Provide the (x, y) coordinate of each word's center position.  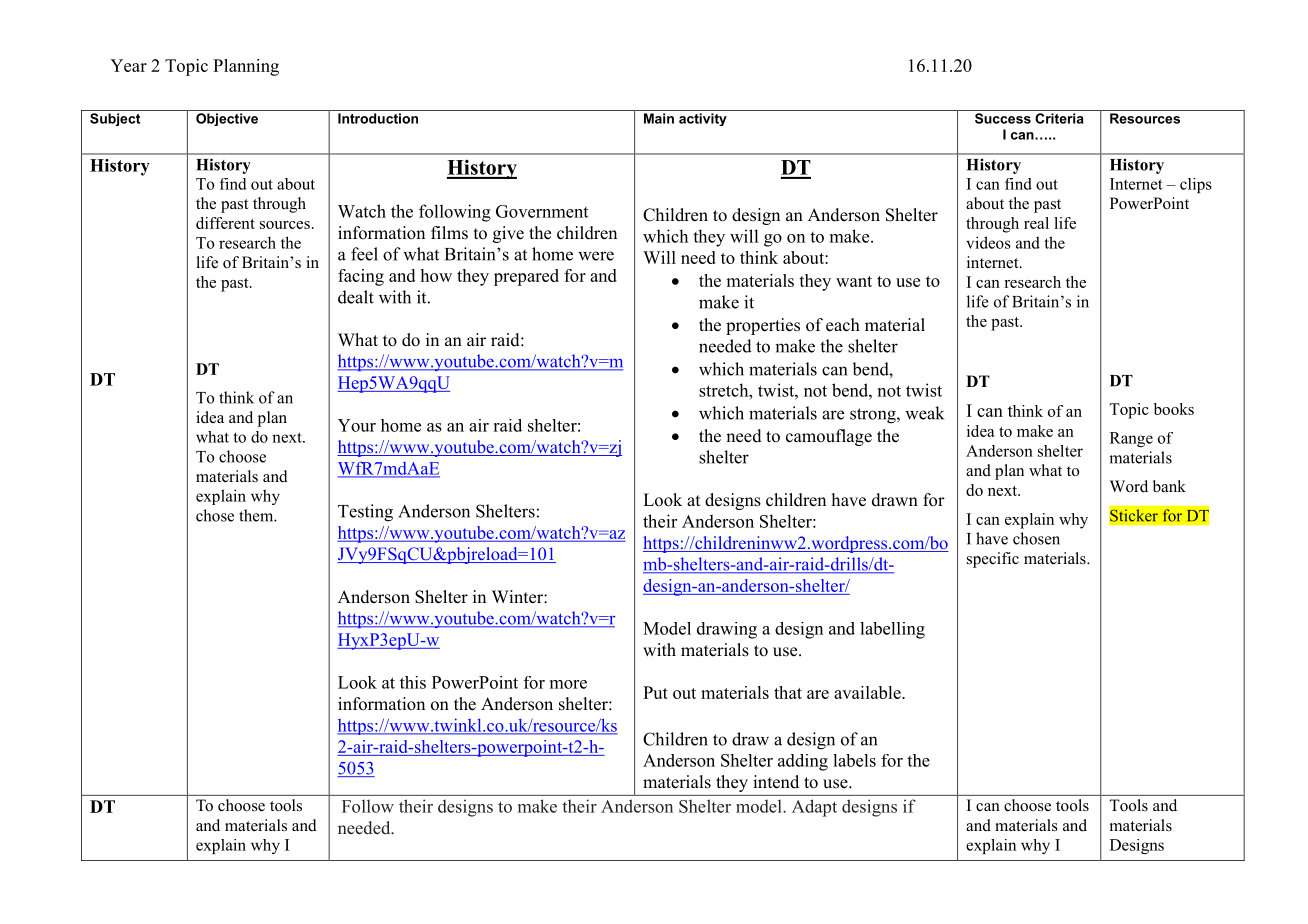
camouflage (829, 437)
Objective (227, 119)
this (413, 682)
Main (659, 118)
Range (1131, 439)
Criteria (1059, 118)
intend (776, 782)
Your (357, 425)
